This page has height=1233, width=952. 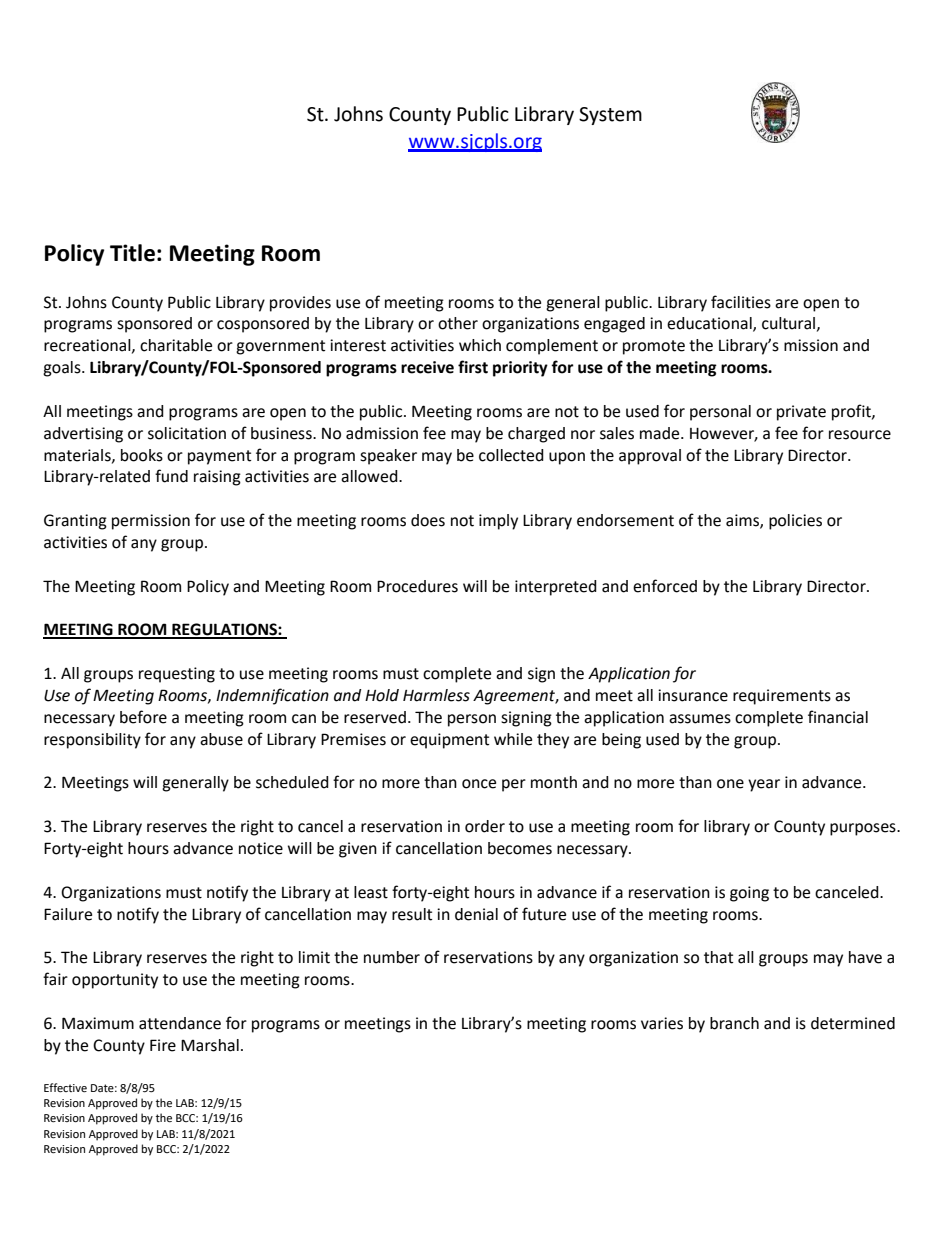 I want to click on number, so click(x=392, y=957).
